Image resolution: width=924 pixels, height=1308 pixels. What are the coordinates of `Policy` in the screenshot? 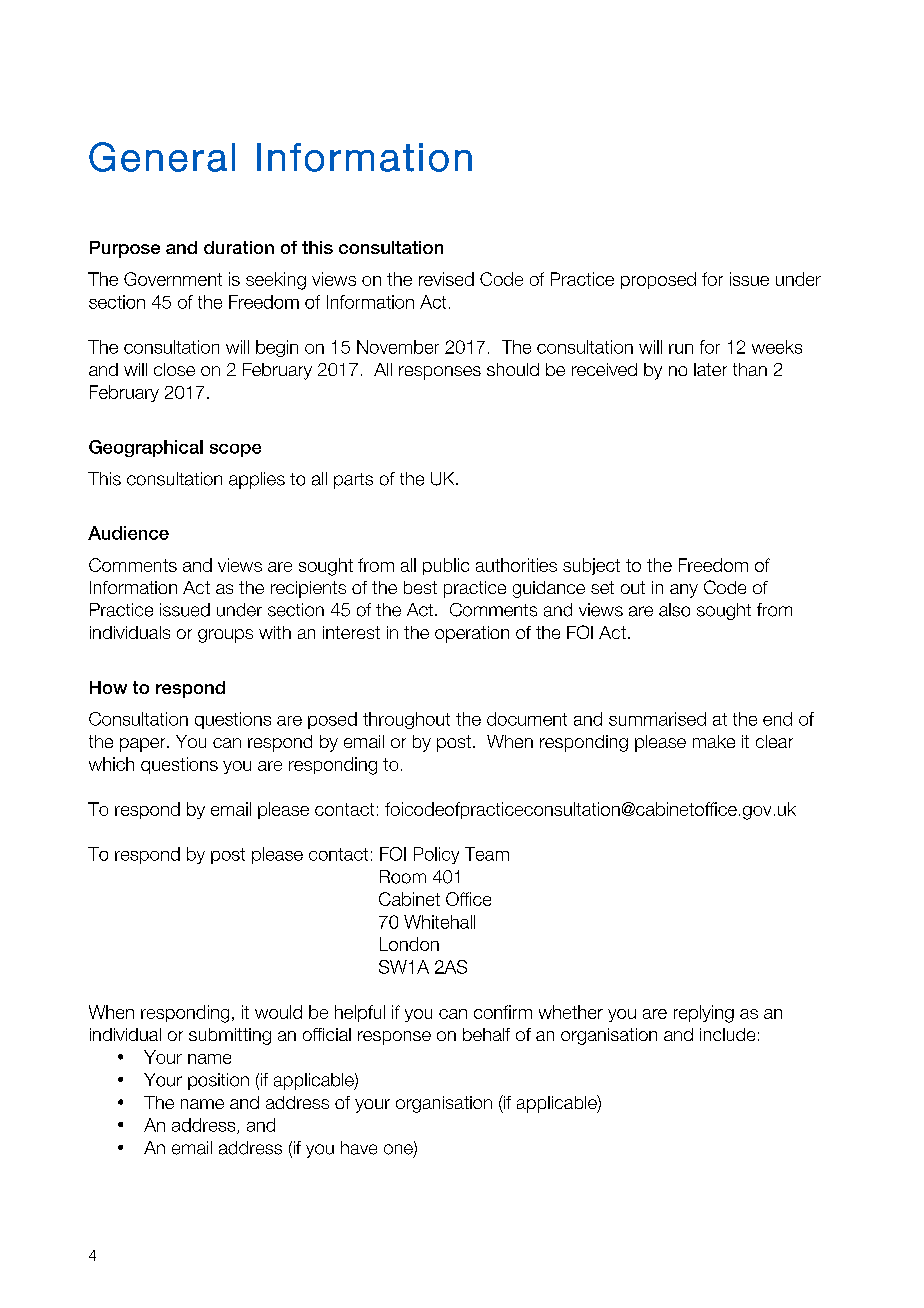 It's located at (436, 855).
